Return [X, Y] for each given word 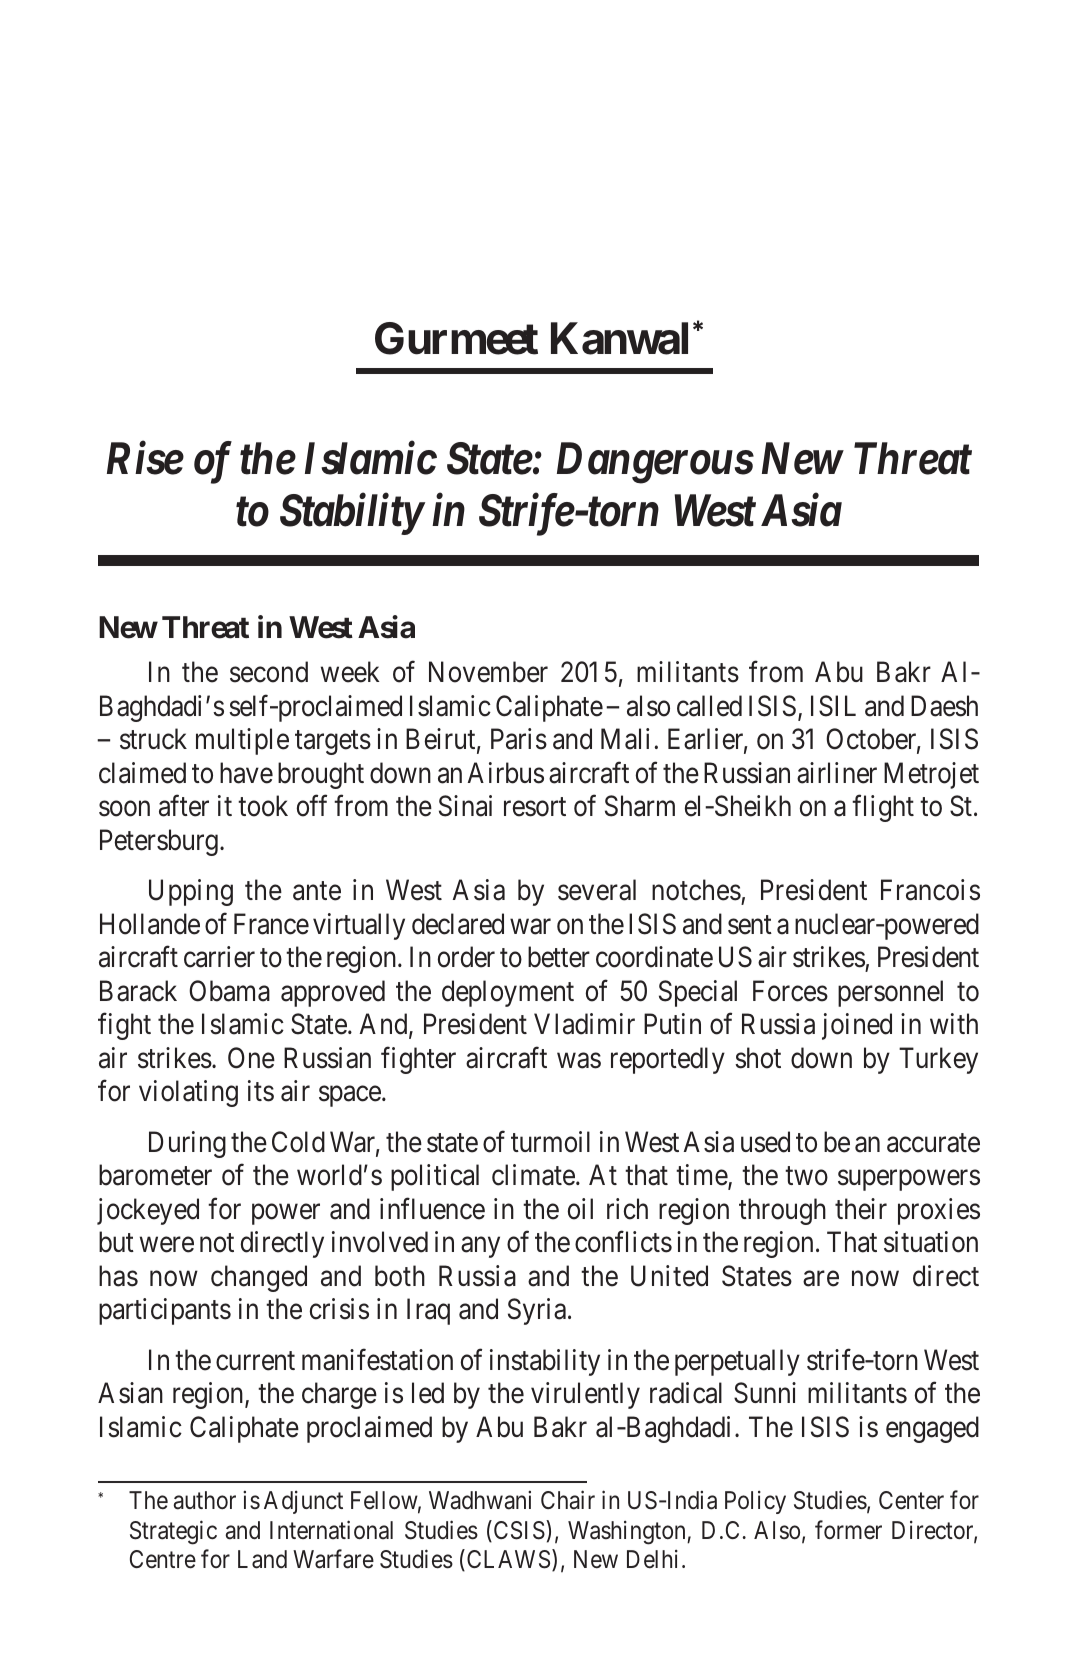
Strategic [173, 1532]
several [597, 890]
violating [188, 1093]
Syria [537, 1311]
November [488, 672]
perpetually [737, 1362]
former [848, 1529]
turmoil [550, 1142]
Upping [191, 892]
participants [165, 1311]
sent [750, 925]
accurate [933, 1143]
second [269, 672]
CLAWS [507, 1560]
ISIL [833, 706]
